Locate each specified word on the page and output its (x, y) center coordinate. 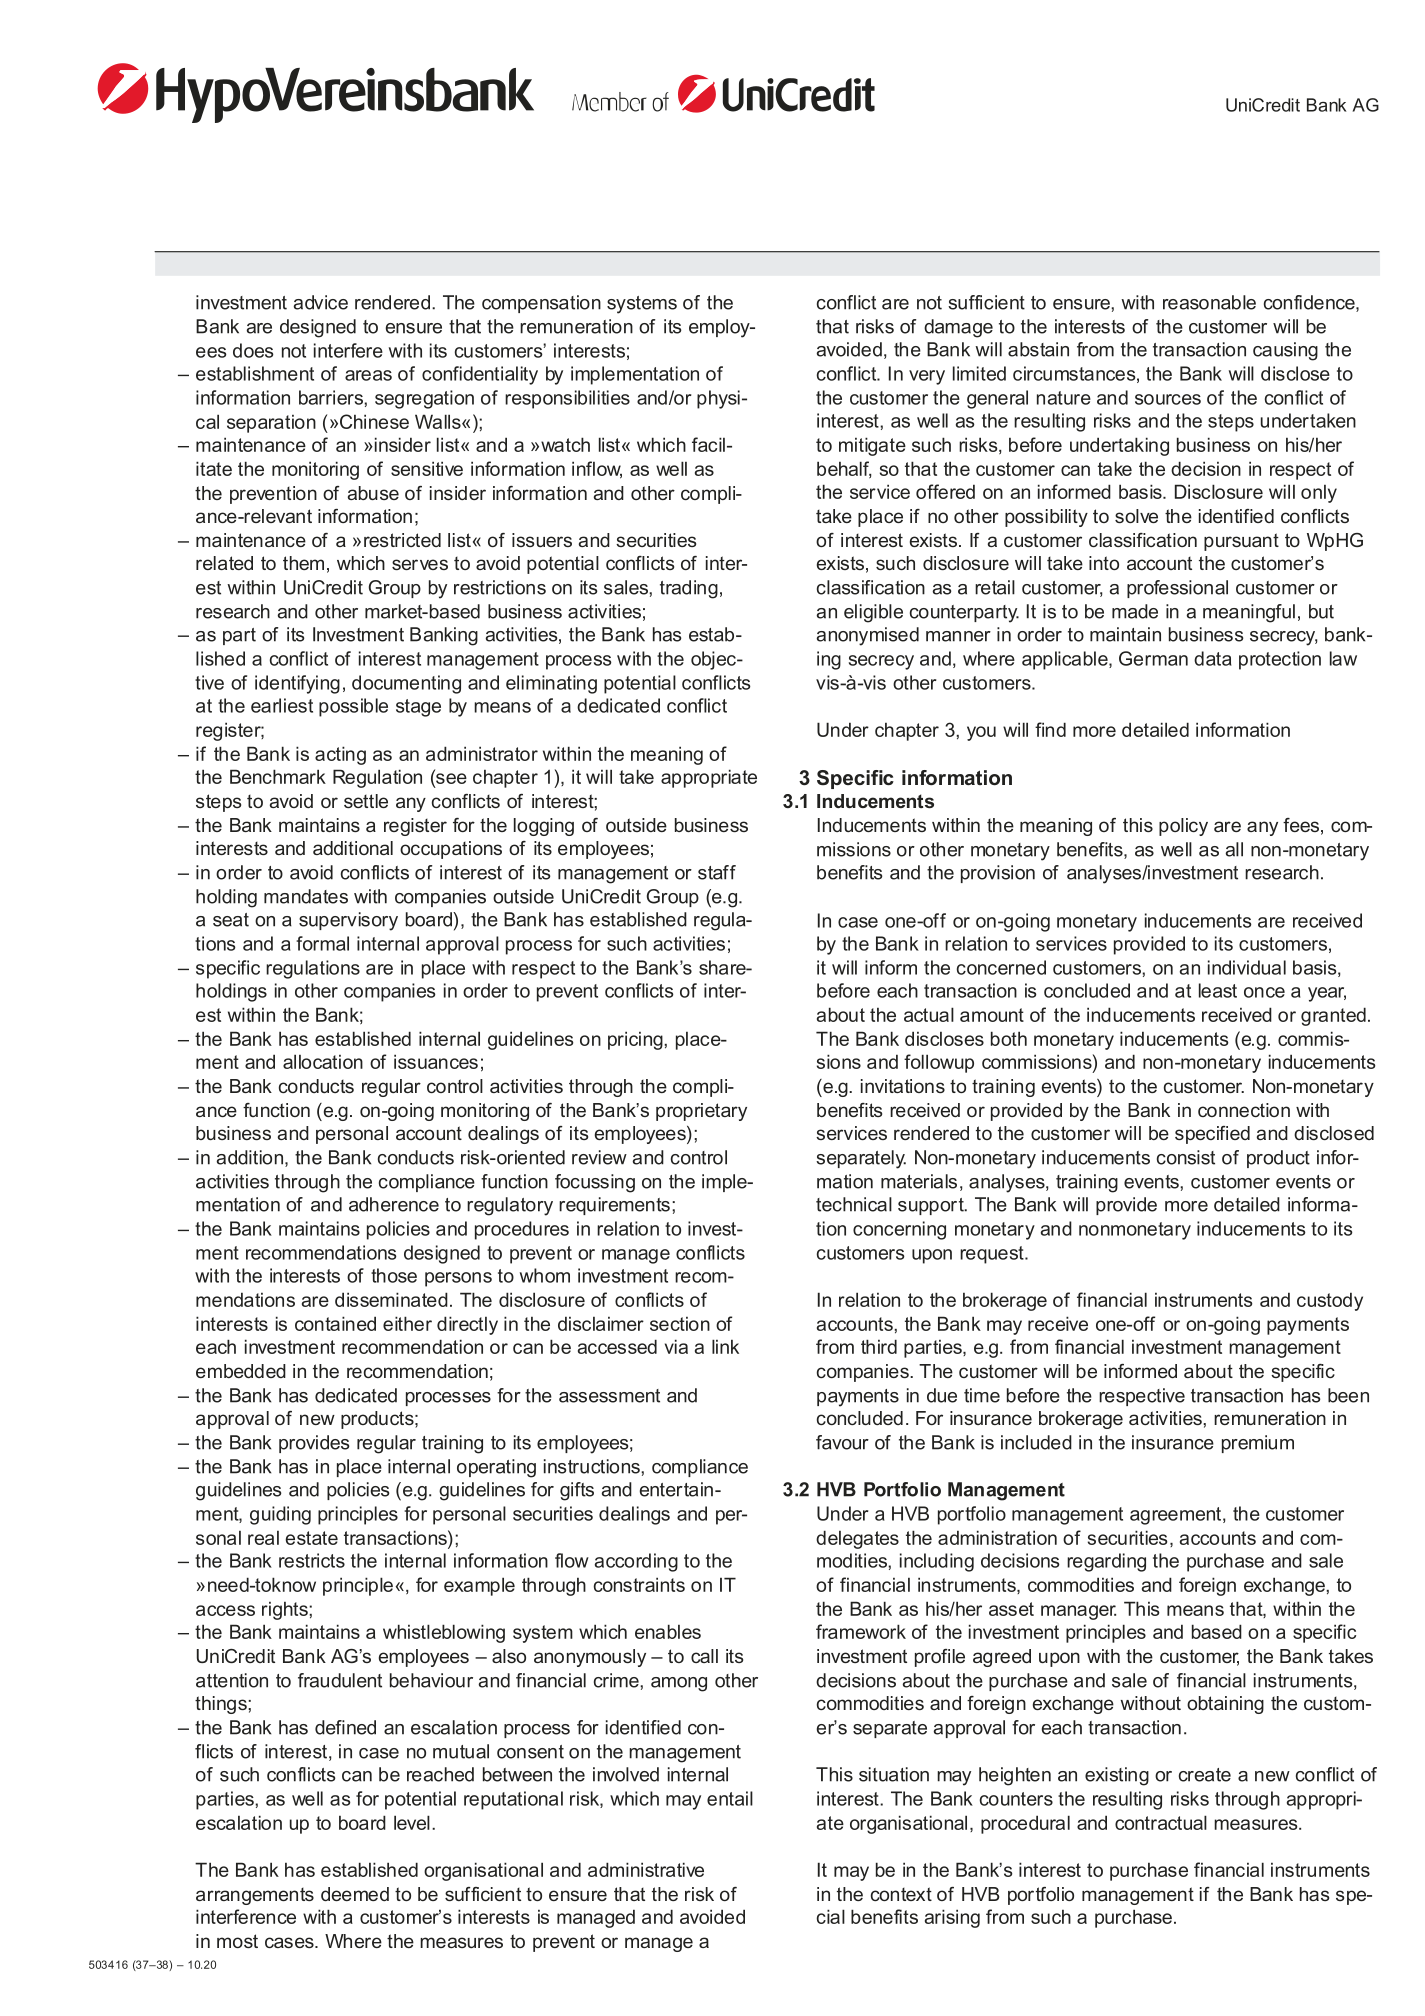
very (927, 377)
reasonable (1209, 302)
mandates (306, 896)
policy (1183, 827)
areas (368, 375)
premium (1258, 1444)
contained (335, 1323)
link (725, 1346)
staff (717, 872)
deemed (355, 1894)
